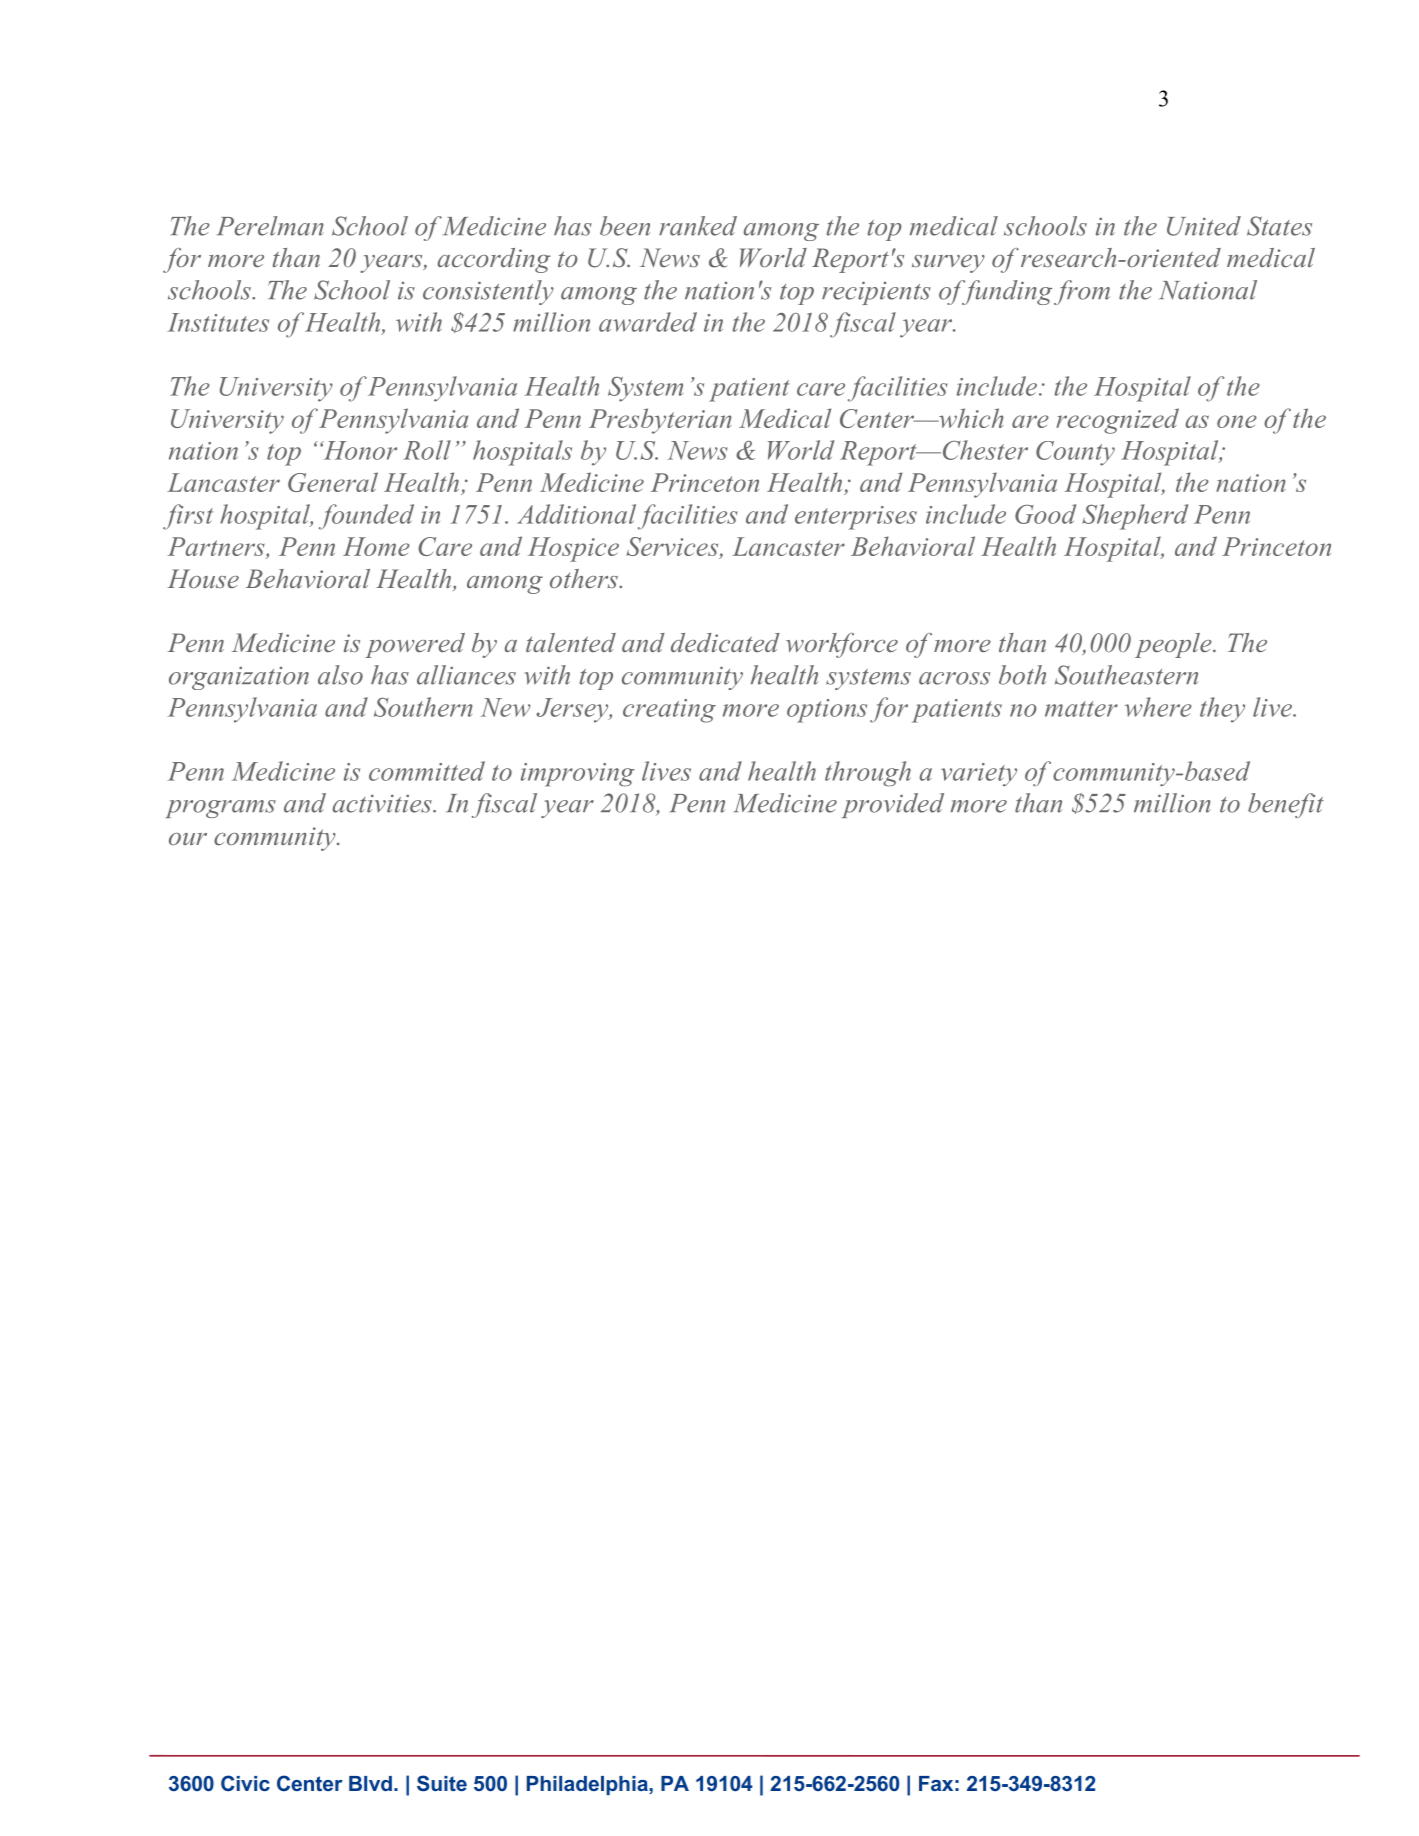 The image size is (1419, 1836). What do you see at coordinates (188, 839) in the document?
I see `our` at bounding box center [188, 839].
